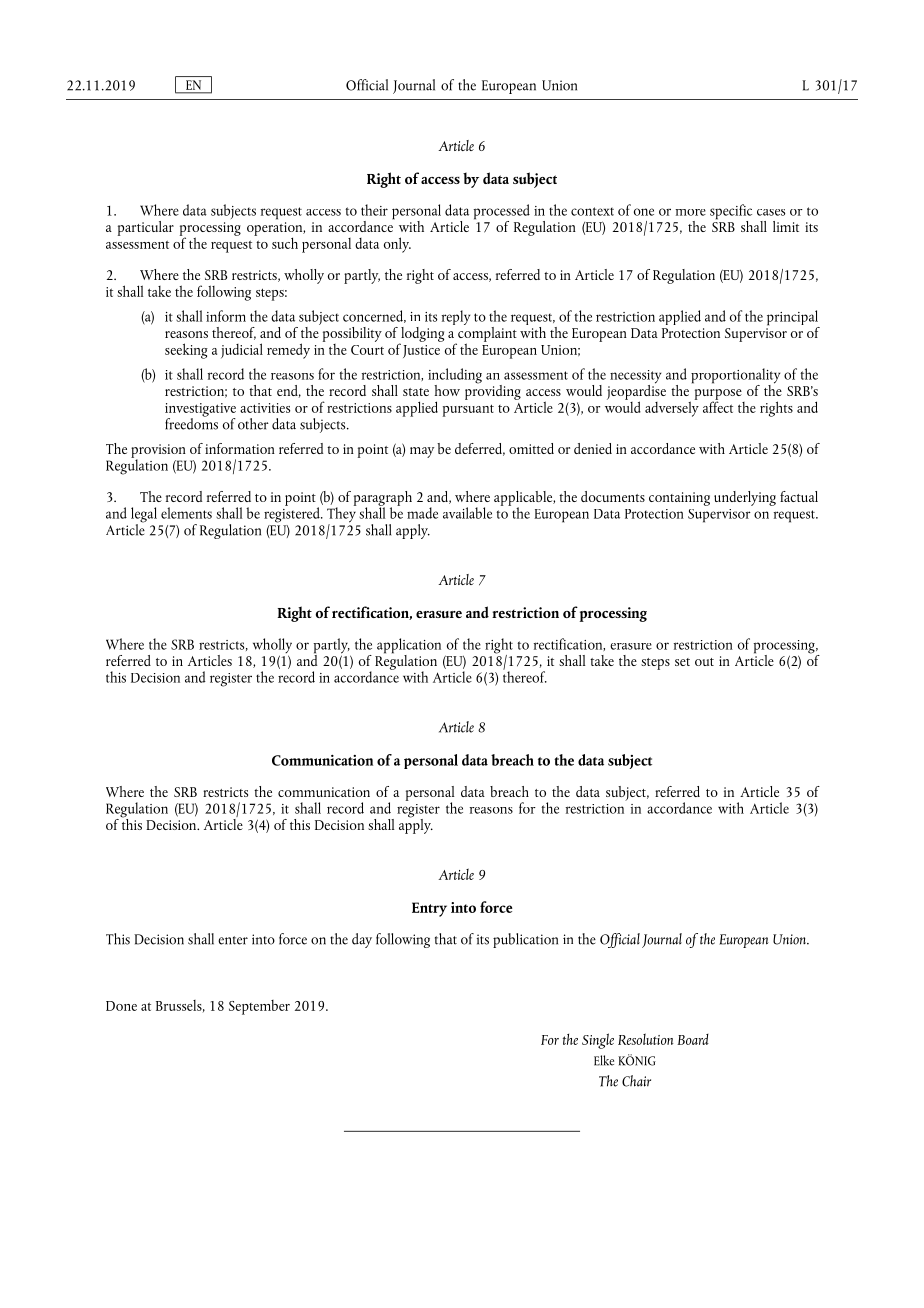 The height and width of the screenshot is (1308, 924). What do you see at coordinates (467, 513) in the screenshot?
I see `available` at bounding box center [467, 513].
